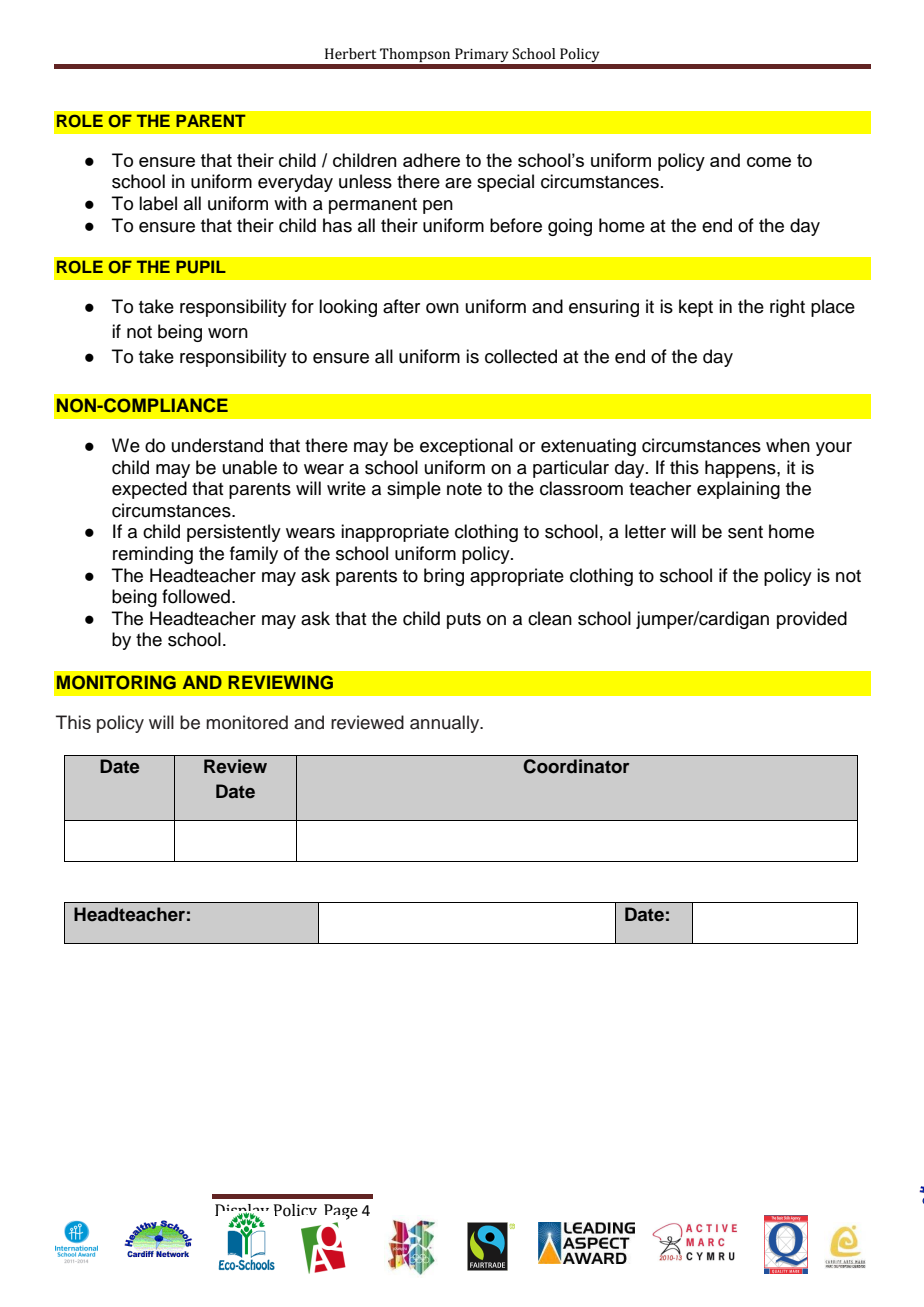 This screenshot has width=924, height=1307. Describe the element at coordinates (341, 1213) in the screenshot. I see `Page` at that location.
